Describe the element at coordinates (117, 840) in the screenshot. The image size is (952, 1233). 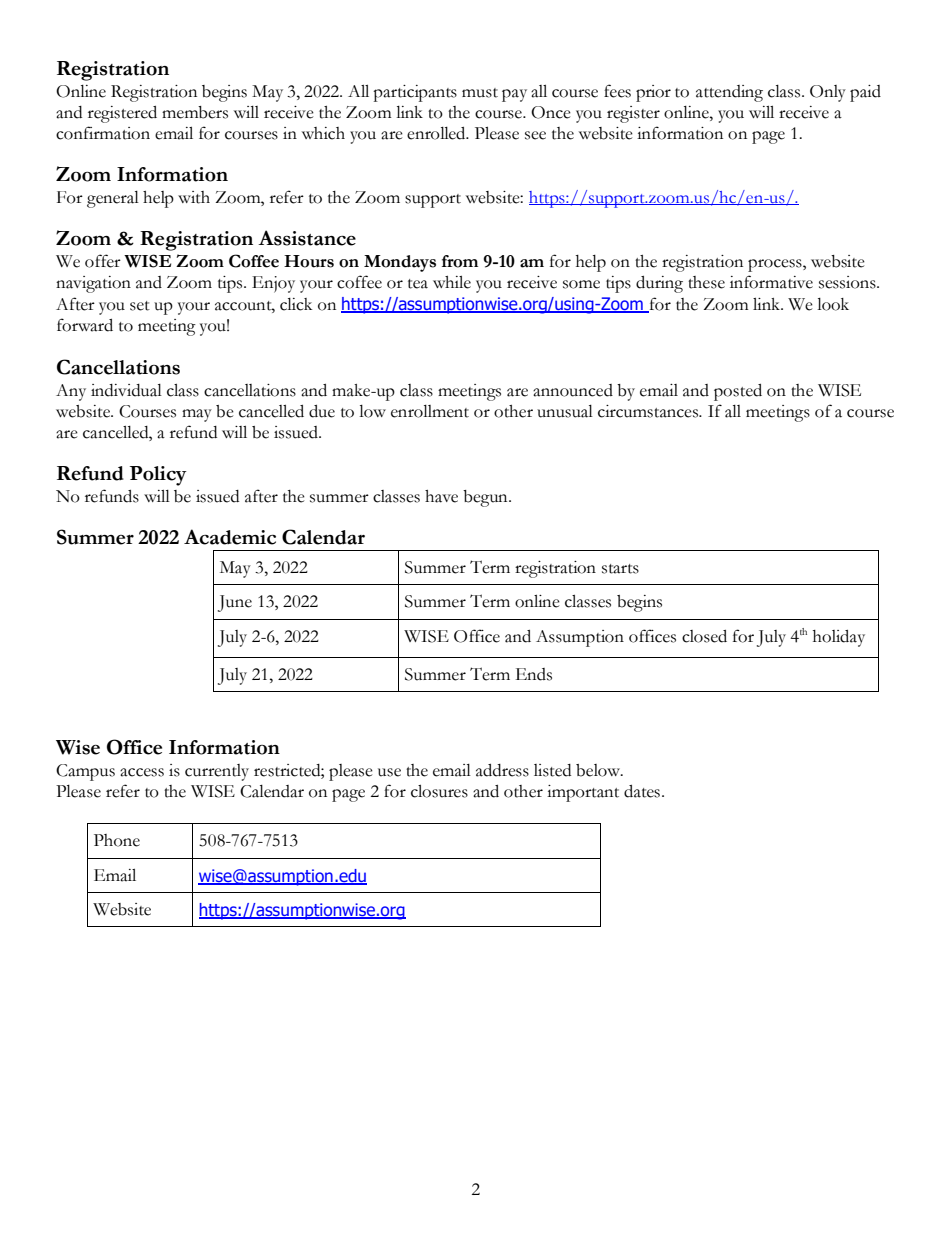
I see `Phone` at that location.
